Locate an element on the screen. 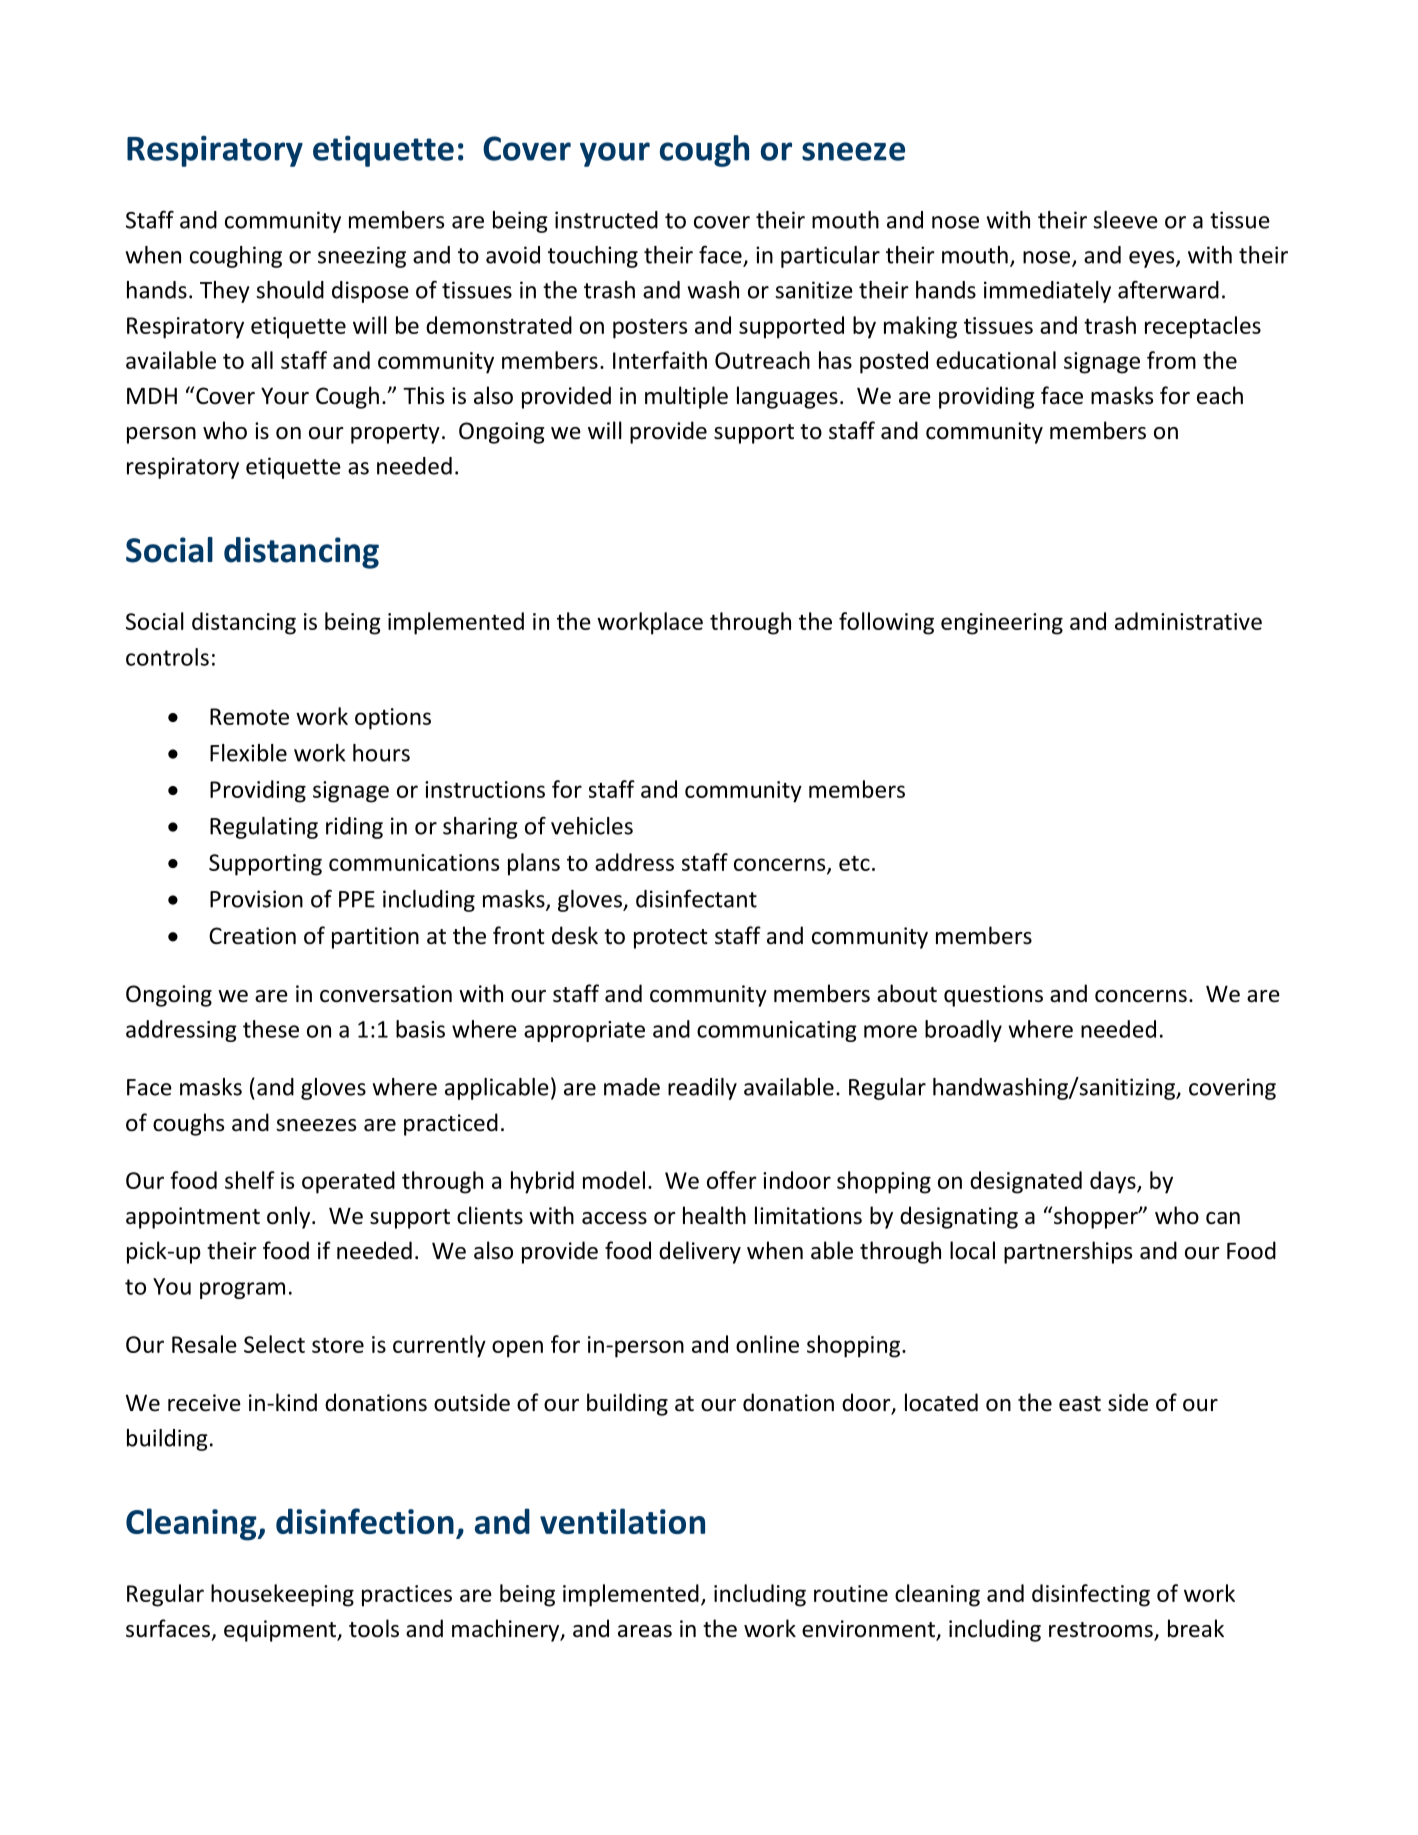  etc is located at coordinates (854, 863).
